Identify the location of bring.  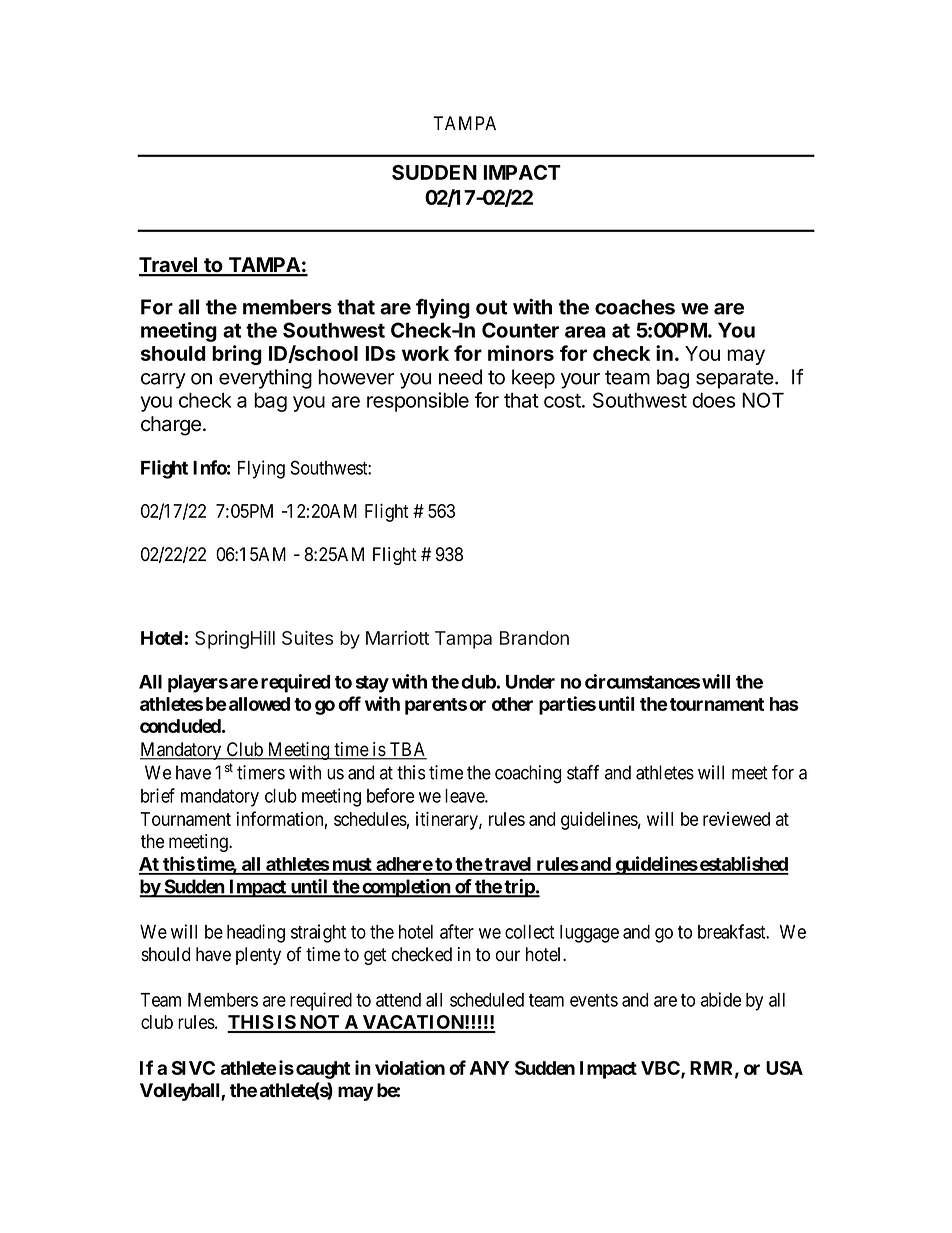
(237, 355).
